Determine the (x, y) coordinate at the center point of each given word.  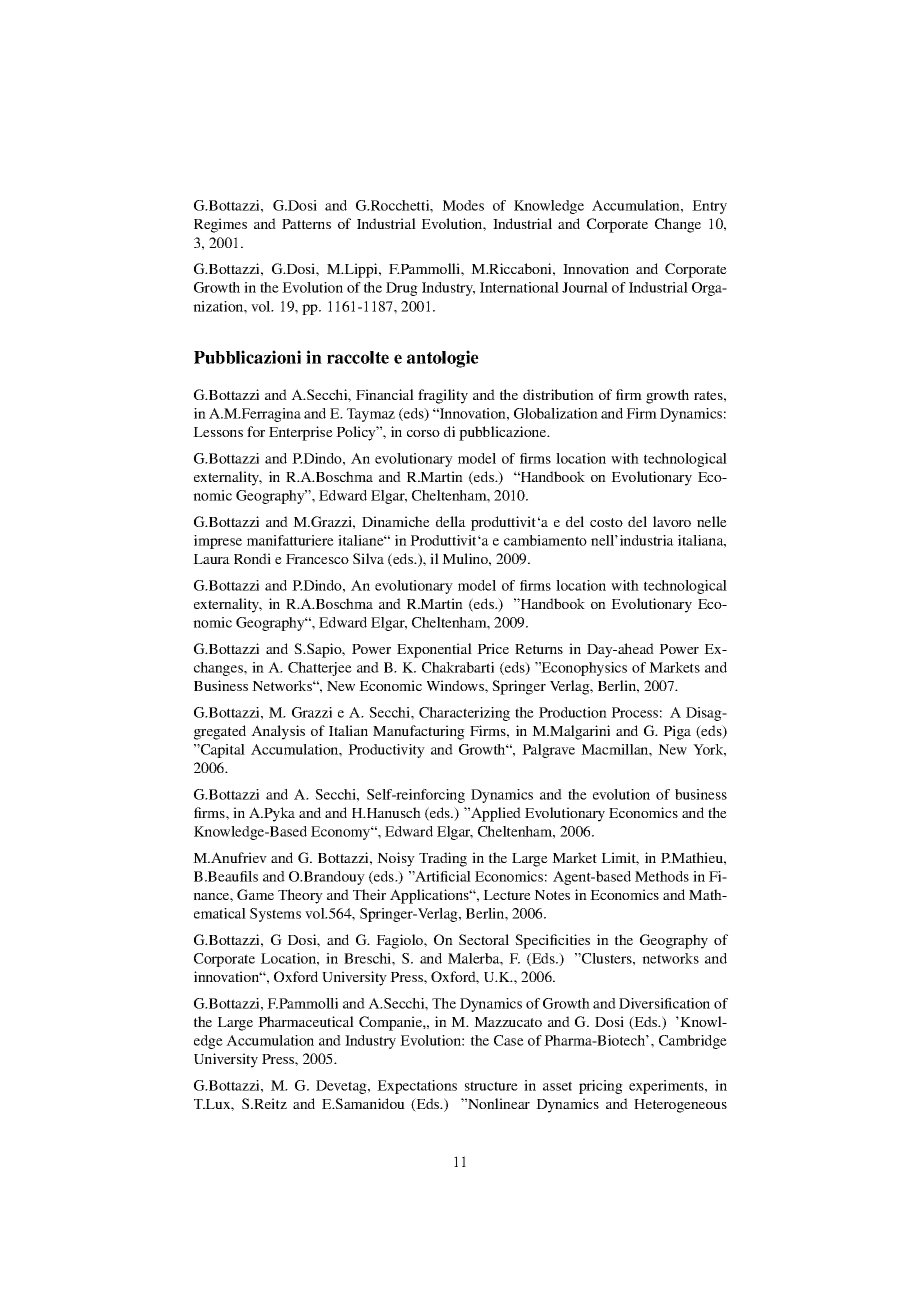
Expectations (417, 1087)
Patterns (306, 224)
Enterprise (301, 433)
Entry (709, 207)
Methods (662, 876)
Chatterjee (320, 669)
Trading (443, 859)
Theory (300, 896)
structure (491, 1086)
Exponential (434, 650)
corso (423, 433)
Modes (463, 205)
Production (573, 712)
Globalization (556, 413)
